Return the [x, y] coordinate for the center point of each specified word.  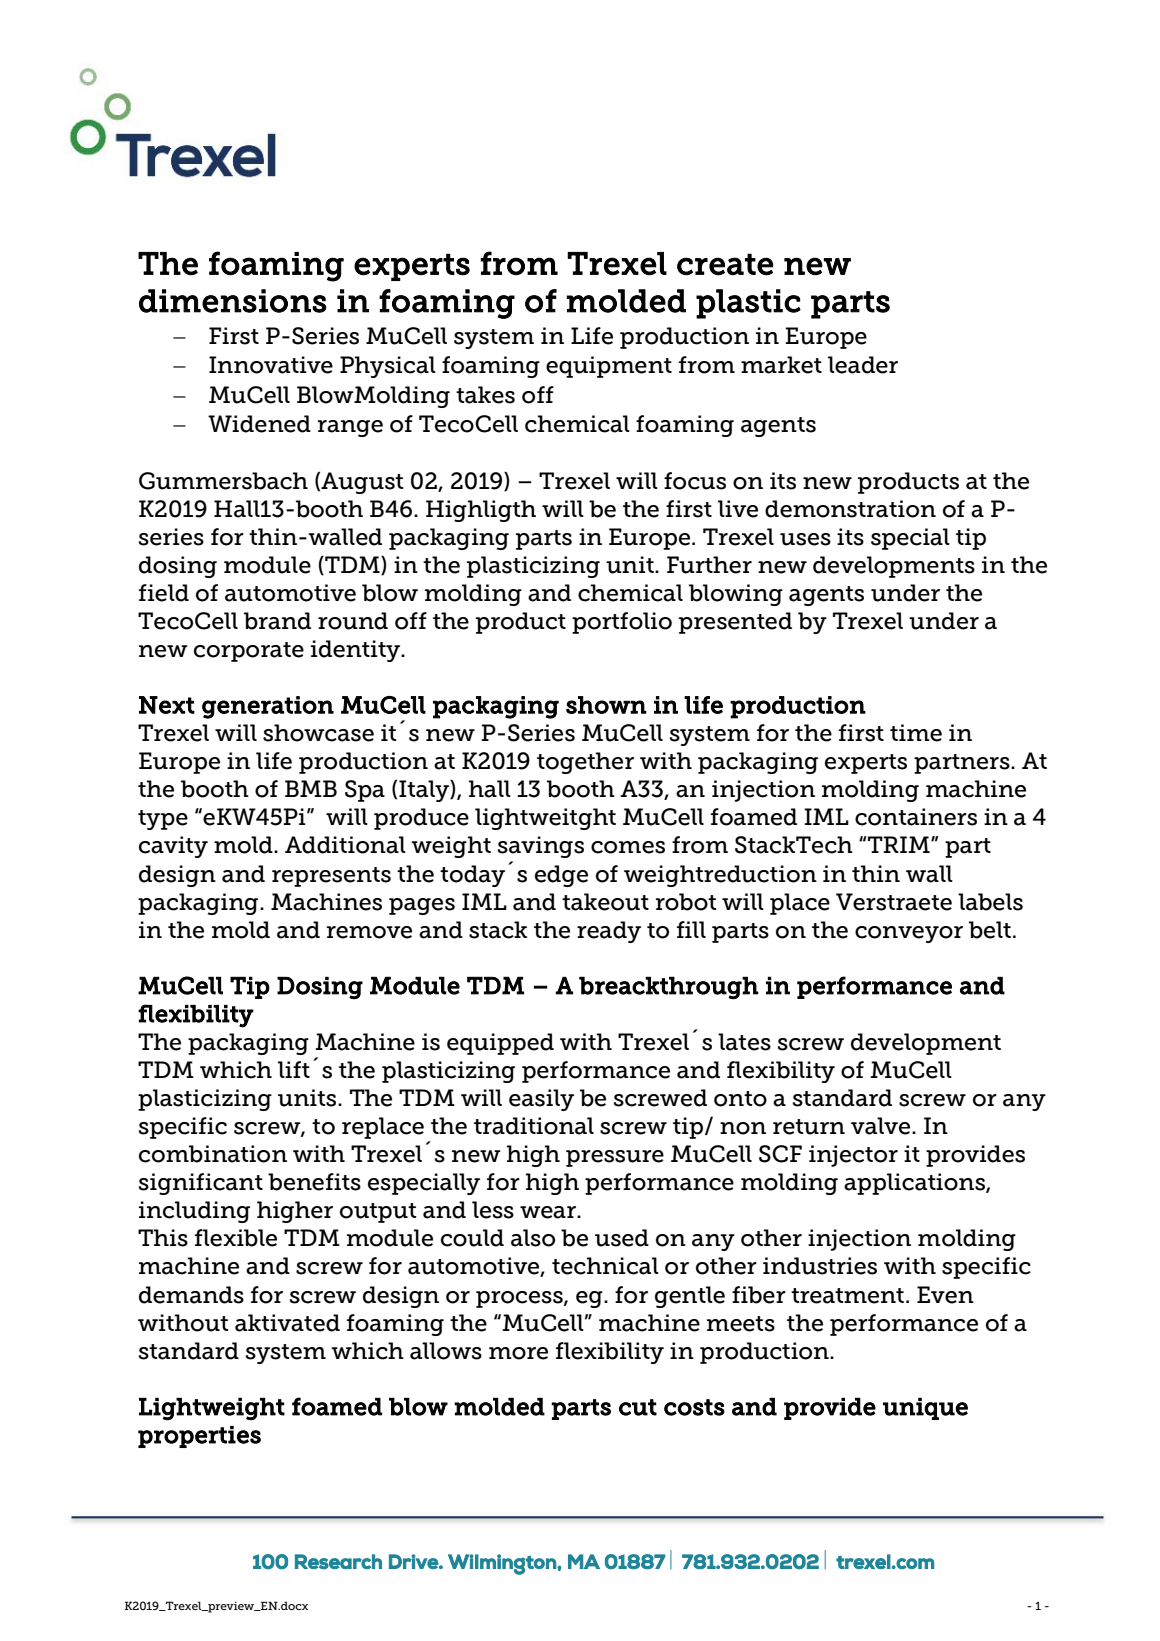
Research [338, 1561]
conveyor [909, 934]
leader [863, 365]
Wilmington [503, 1564]
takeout [605, 902]
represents [331, 877]
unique [925, 1409]
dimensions [233, 301]
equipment [609, 367]
